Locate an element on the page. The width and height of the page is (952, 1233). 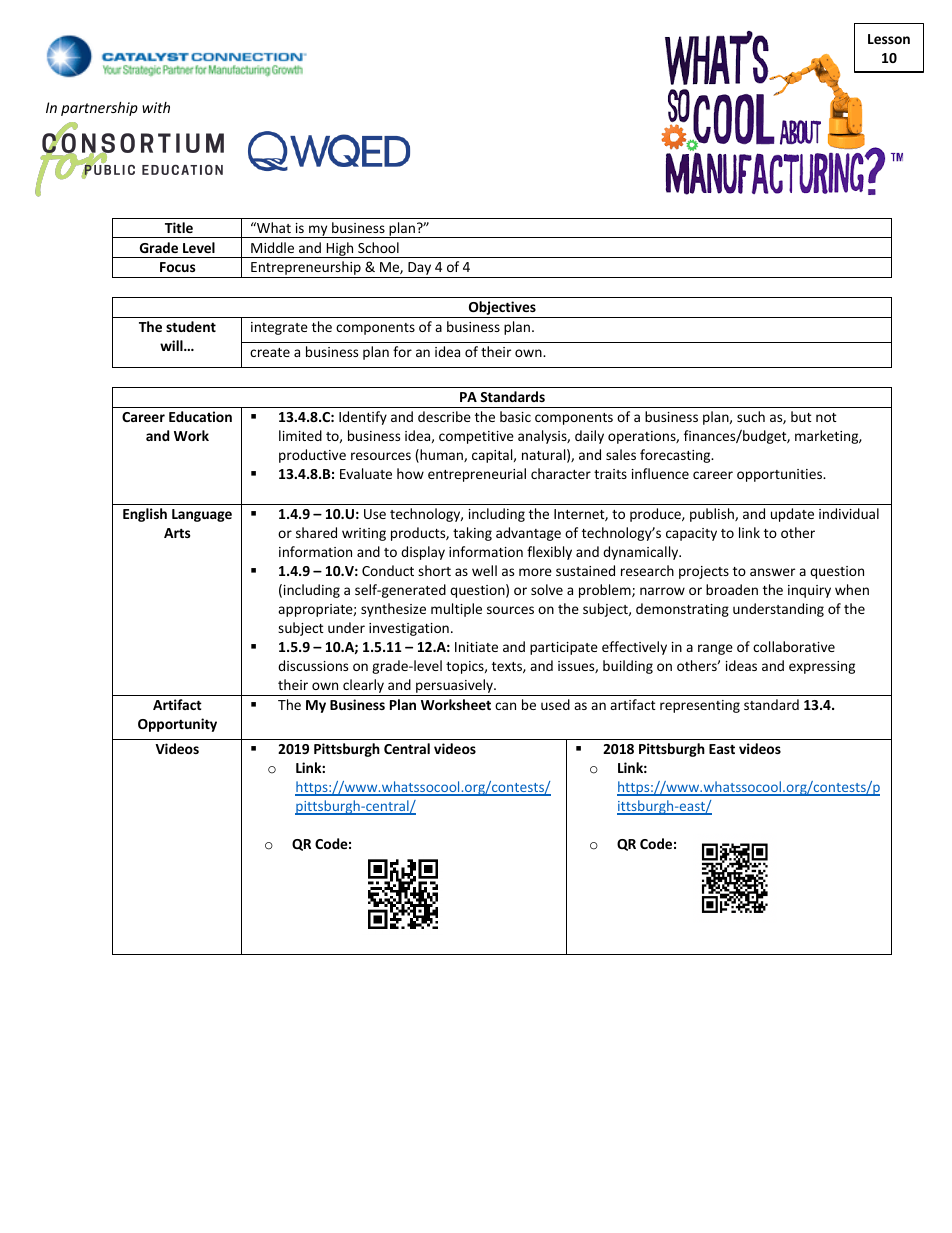
but is located at coordinates (801, 416).
